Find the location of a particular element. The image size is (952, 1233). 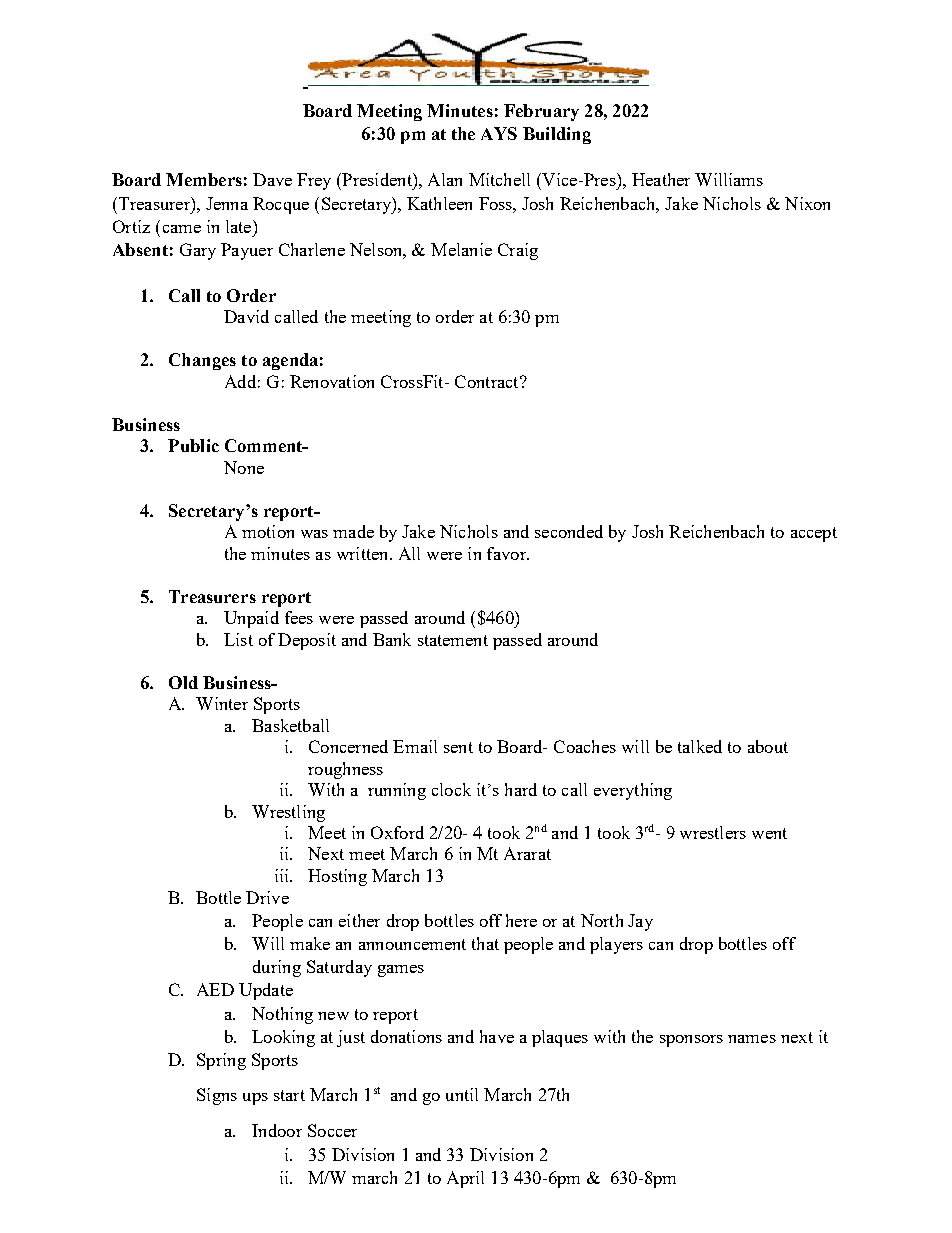

April is located at coordinates (465, 1179).
